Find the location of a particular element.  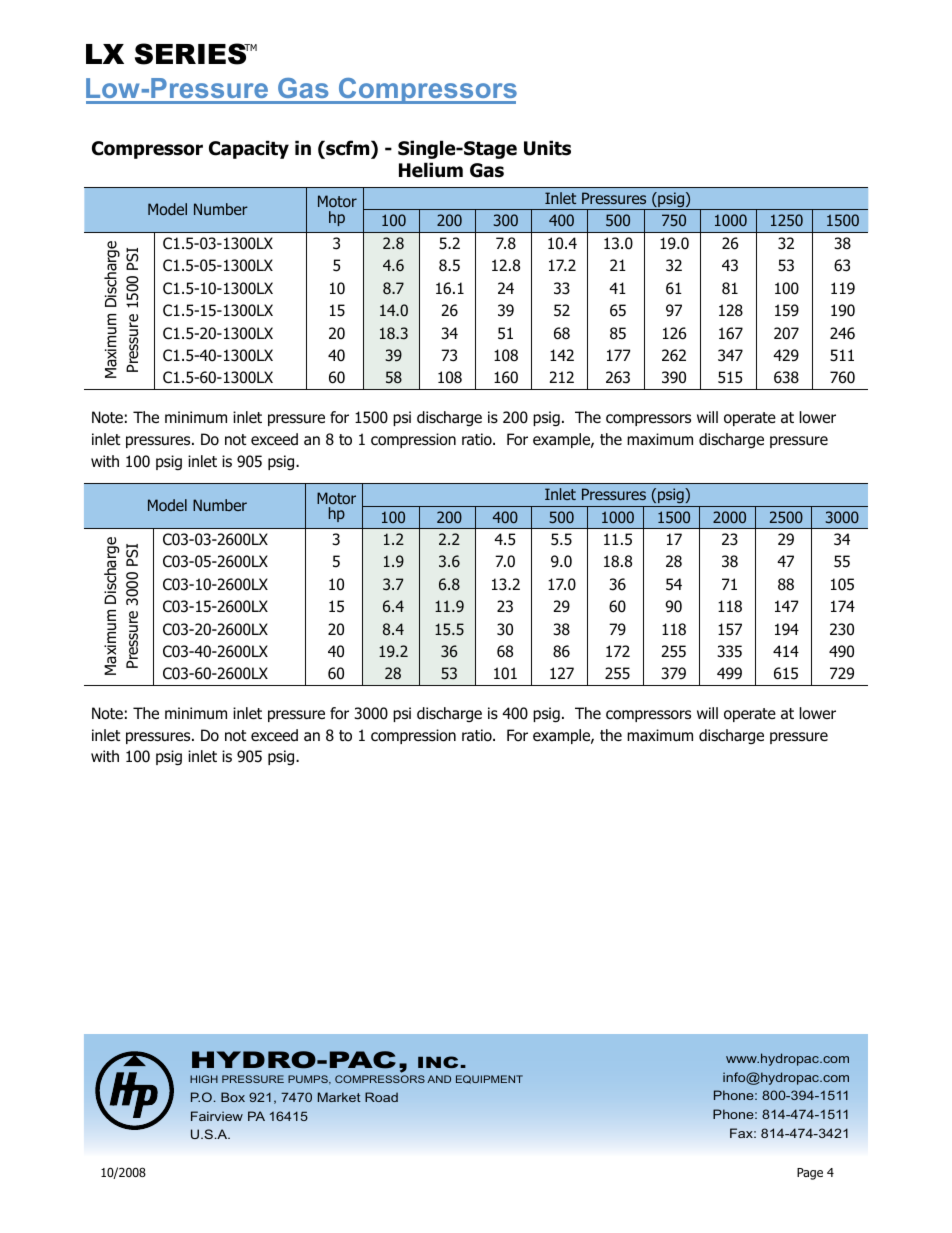

AND is located at coordinates (439, 1079).
